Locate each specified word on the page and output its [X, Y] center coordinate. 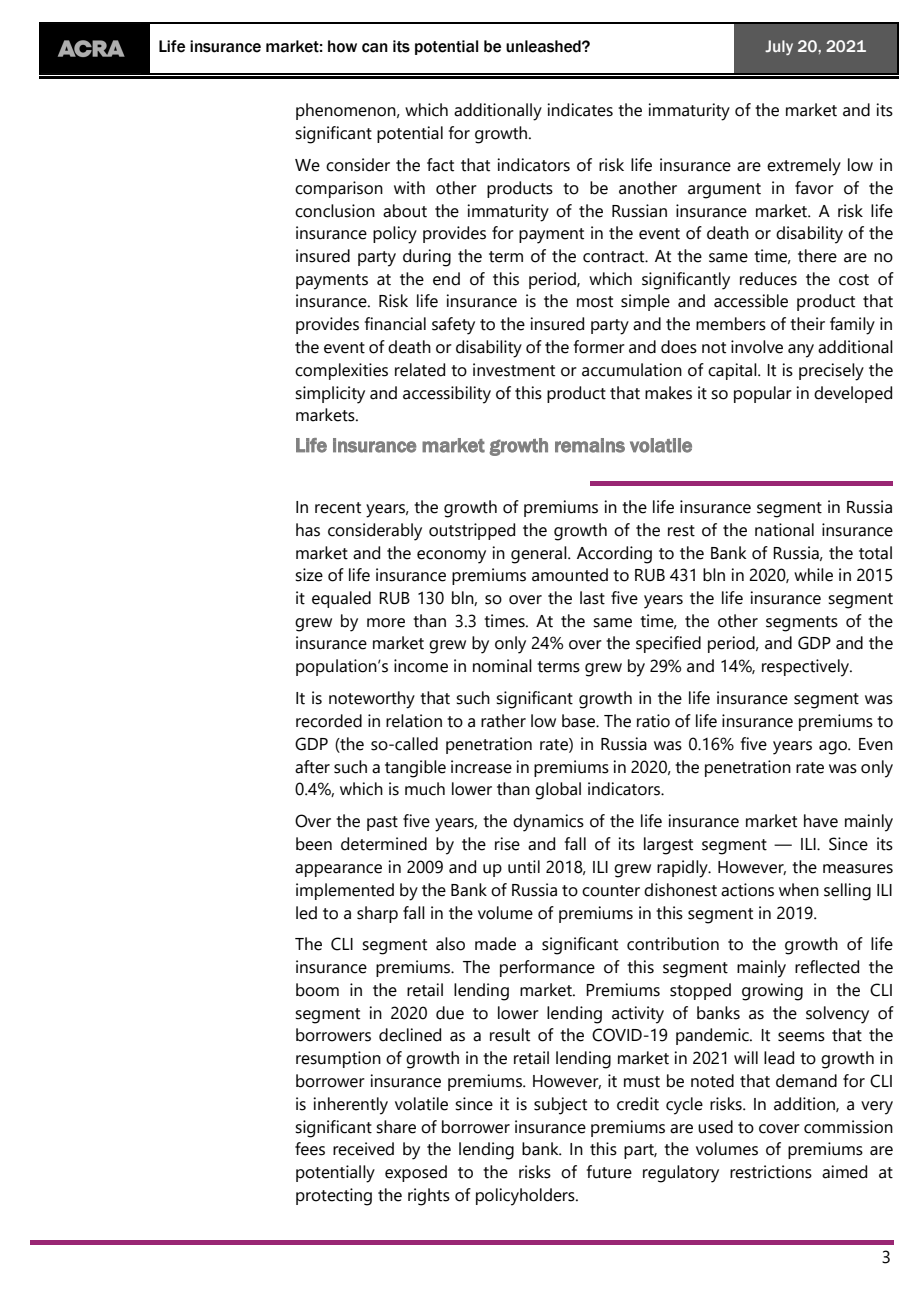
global [558, 791]
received [363, 1149]
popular [763, 394]
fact [440, 165]
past [382, 823]
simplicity [330, 395]
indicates [580, 110]
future [609, 1172]
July [779, 47]
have [821, 821]
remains [590, 445]
